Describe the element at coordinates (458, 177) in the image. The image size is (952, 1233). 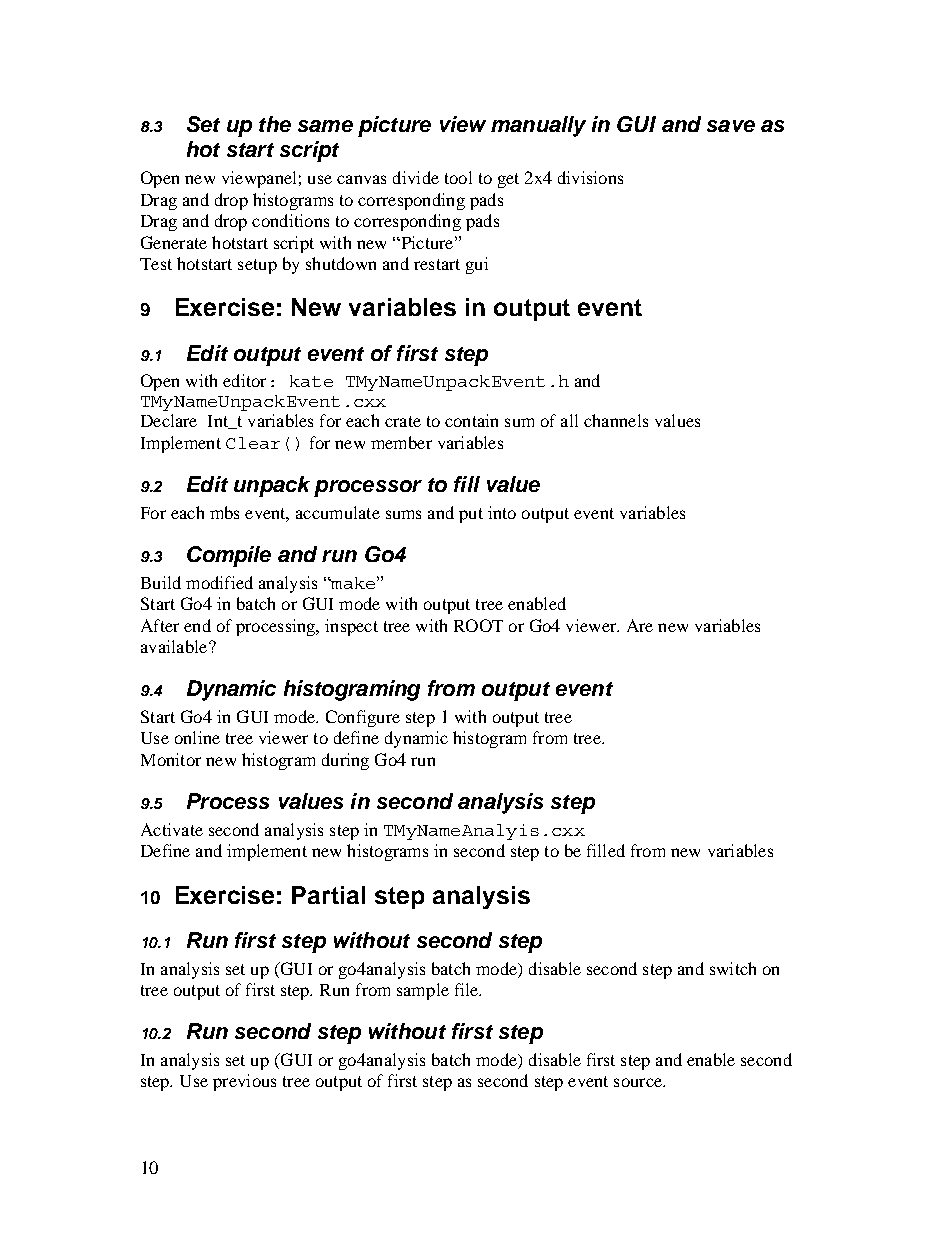
I see `tool` at that location.
